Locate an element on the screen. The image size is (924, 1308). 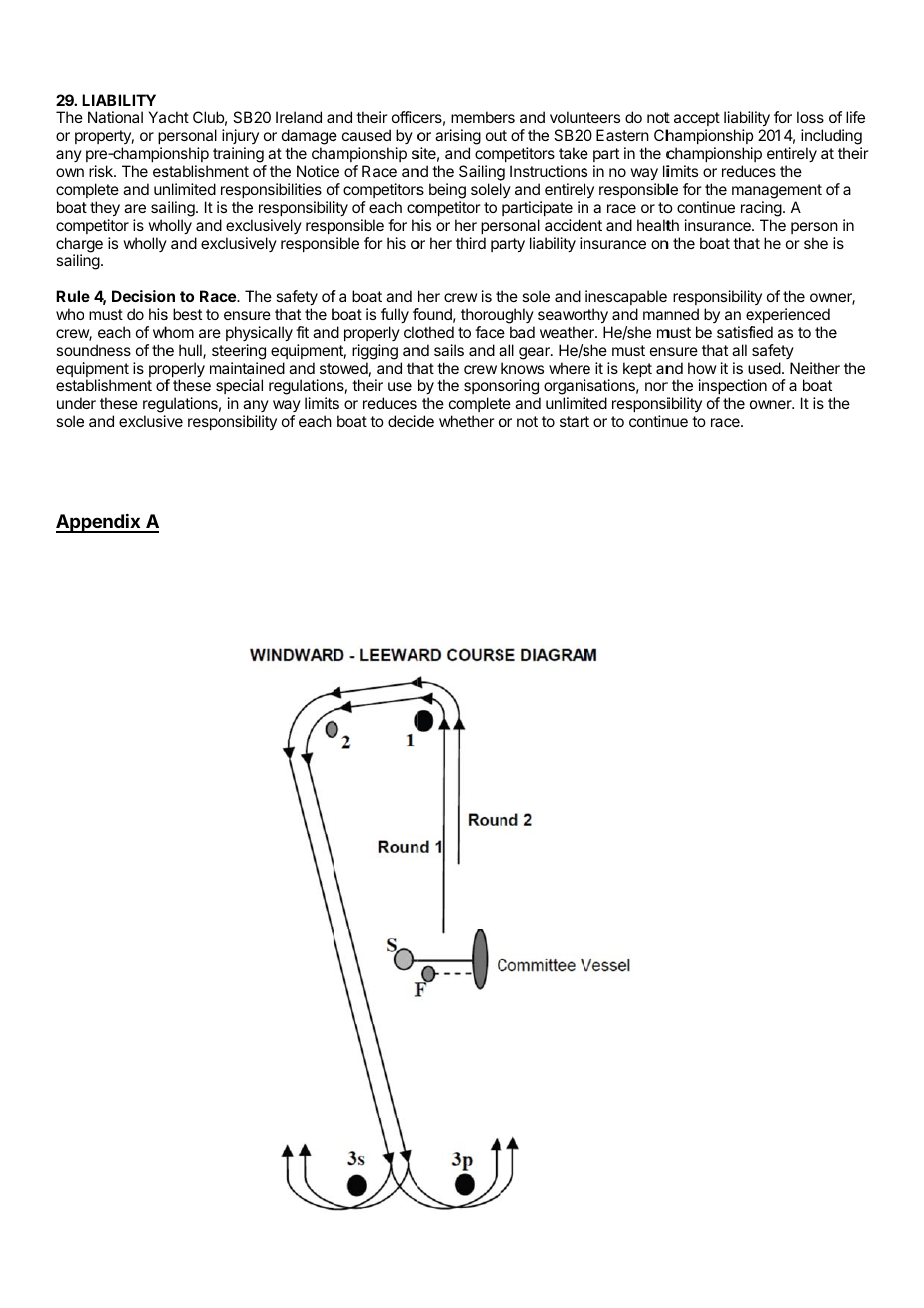
speci is located at coordinates (234, 388).
